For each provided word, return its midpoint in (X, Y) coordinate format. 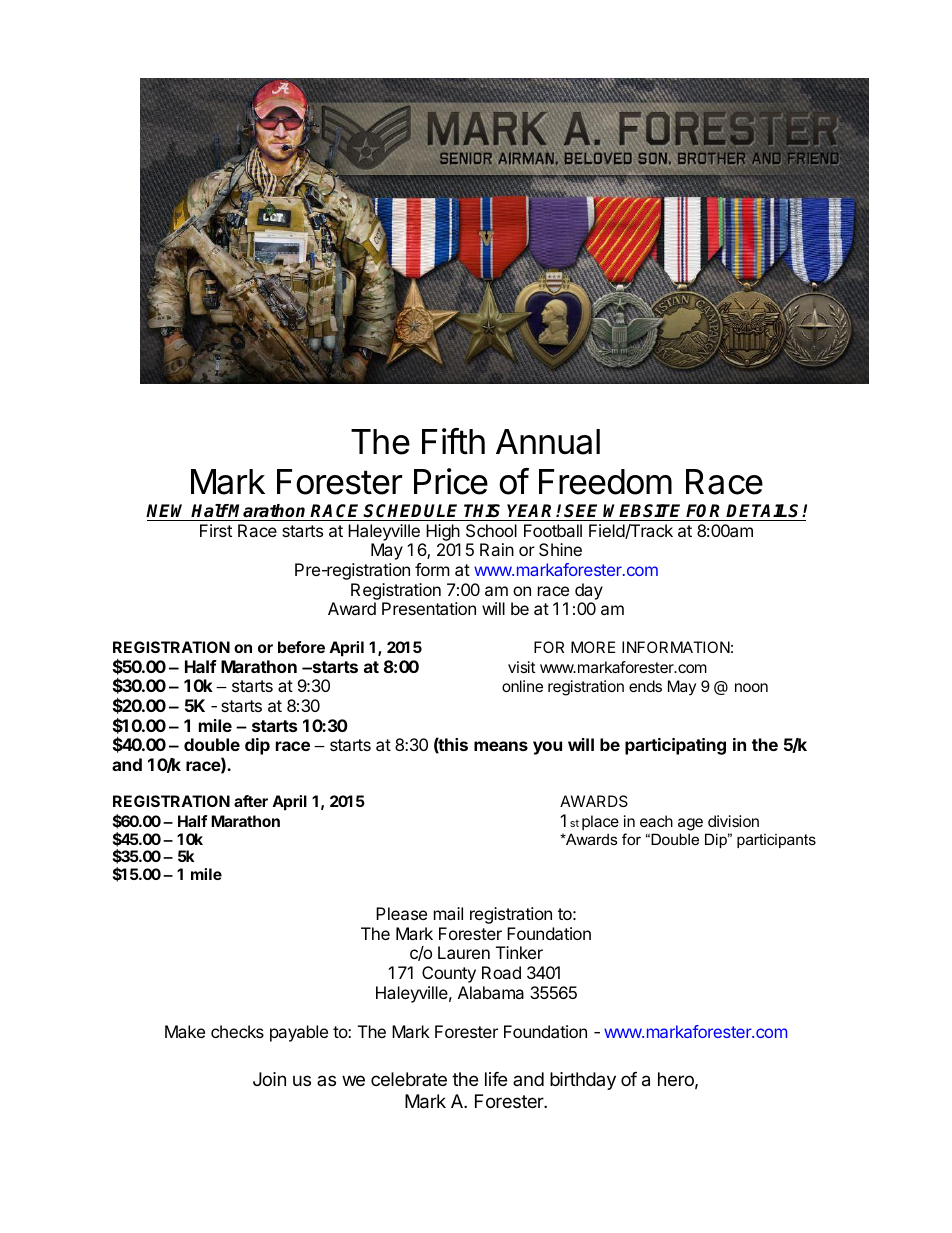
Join (269, 1079)
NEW (169, 510)
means (501, 746)
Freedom (605, 482)
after (251, 801)
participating (675, 746)
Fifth (453, 441)
